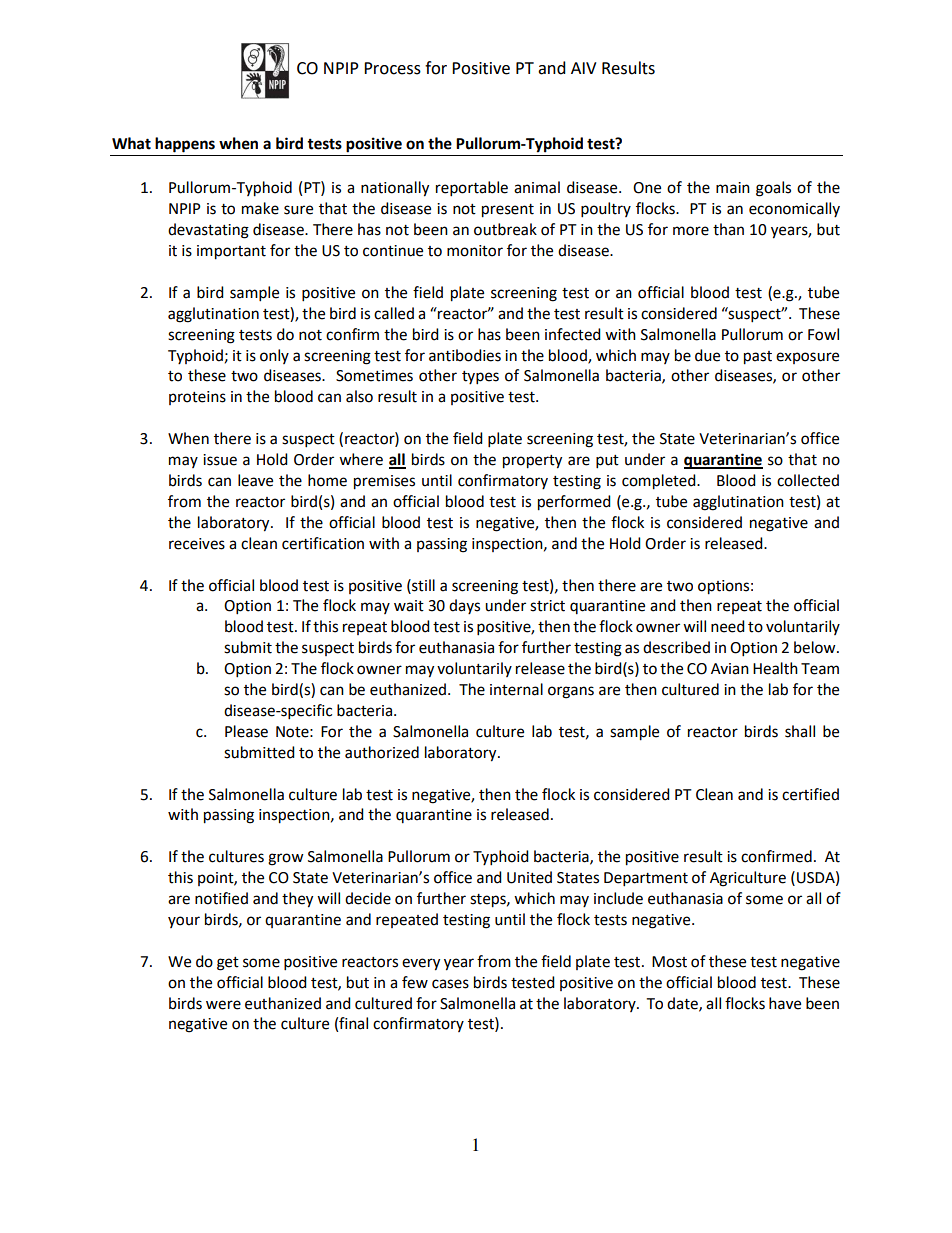 Image resolution: width=952 pixels, height=1233 pixels. Describe the element at coordinates (733, 188) in the image. I see `main` at that location.
